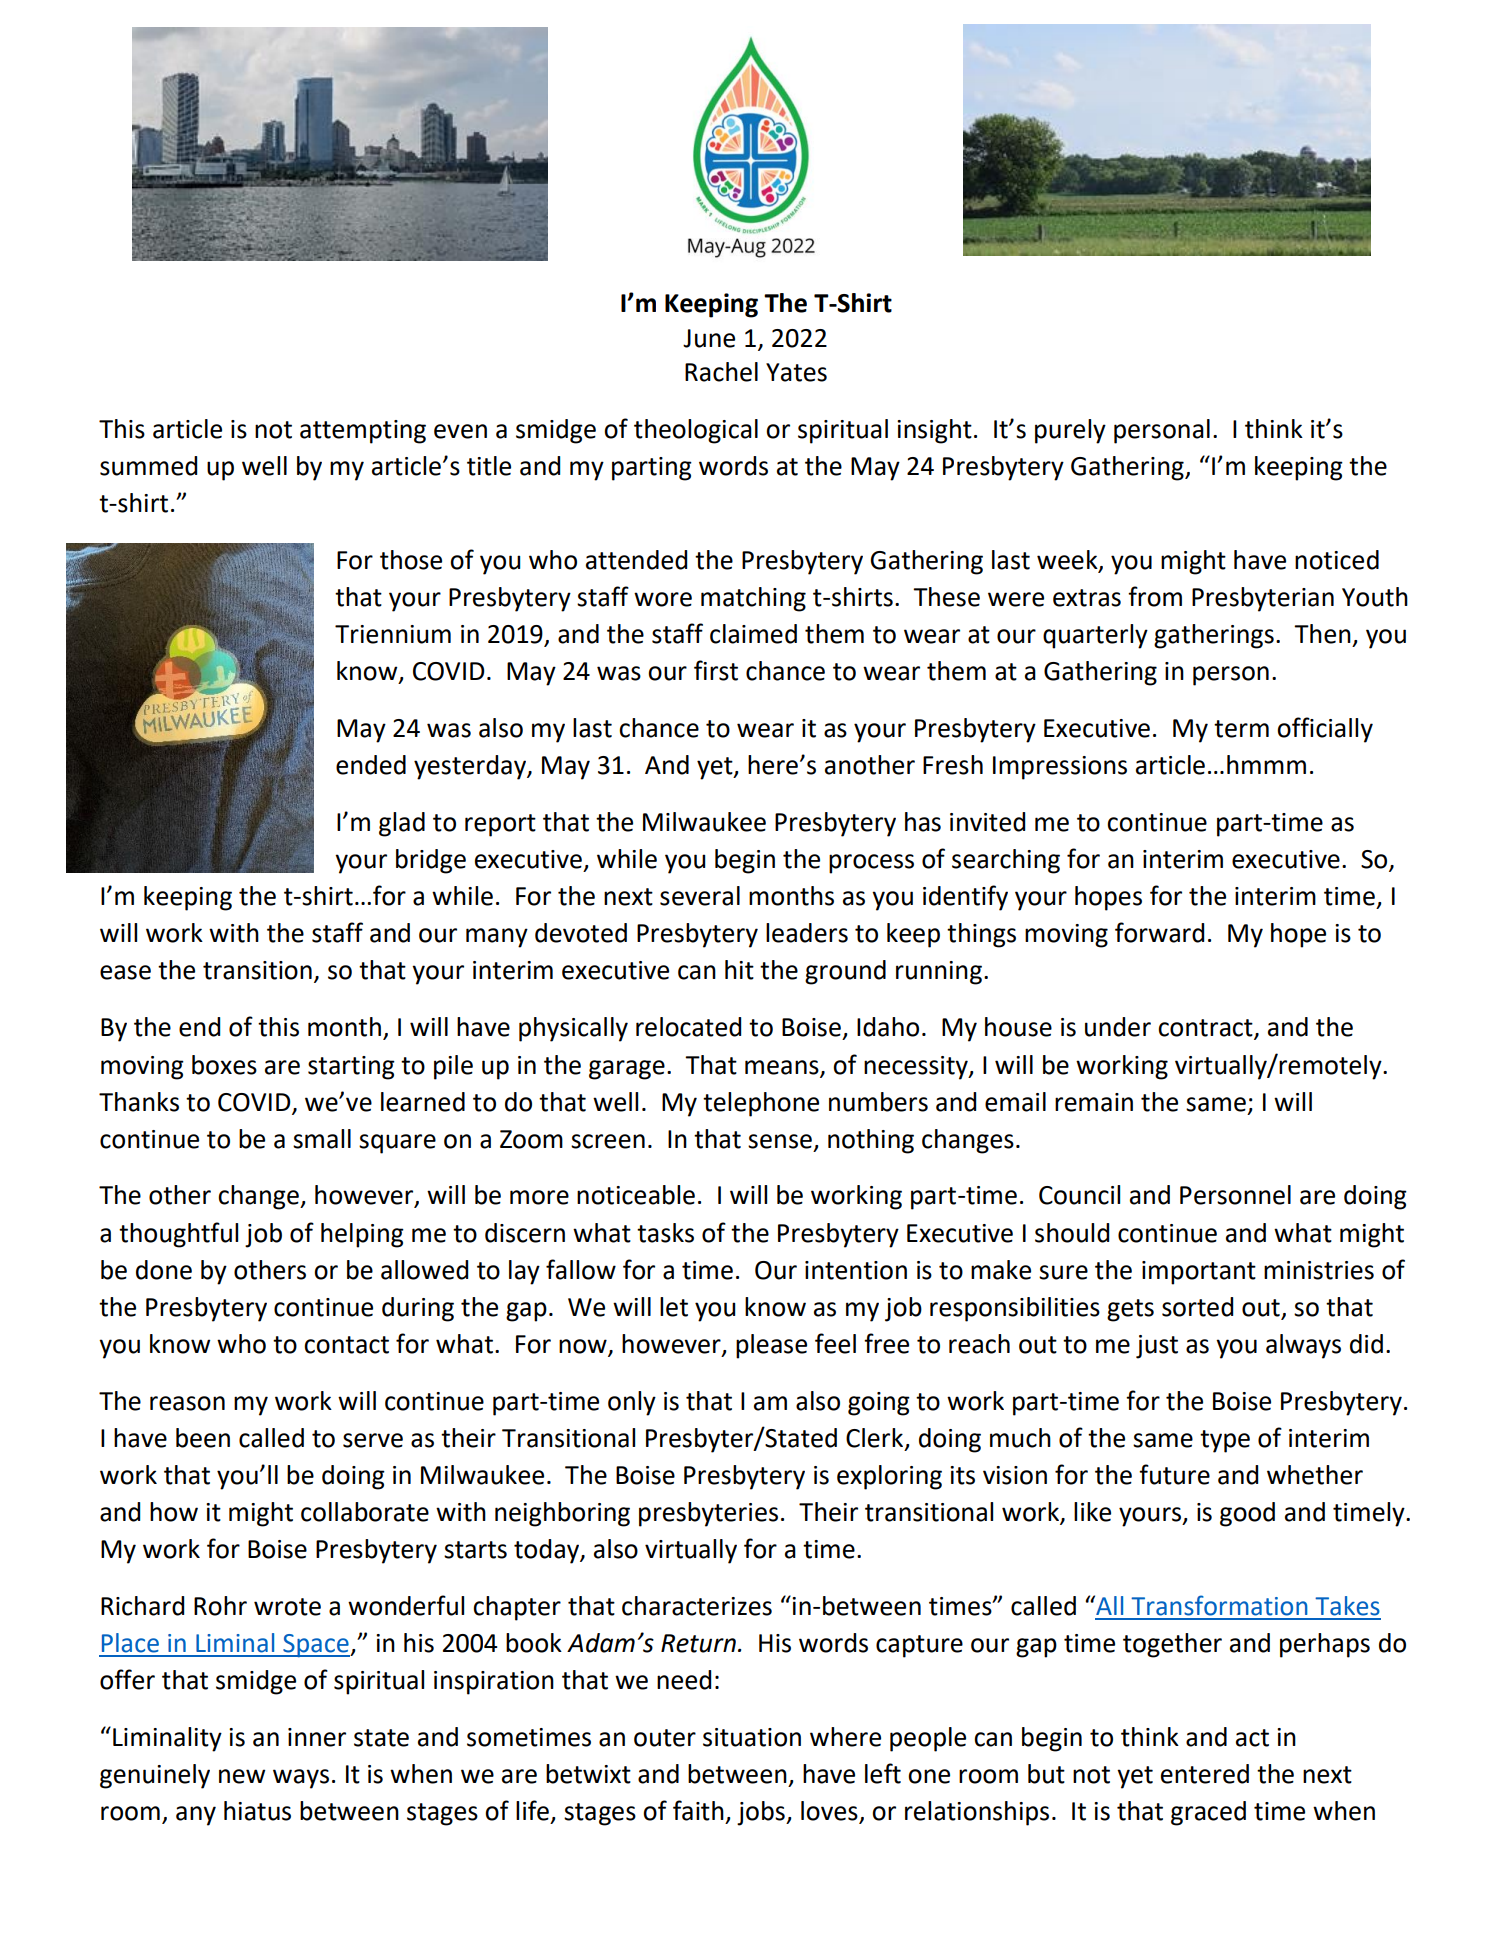 The image size is (1500, 1941). Describe the element at coordinates (1206, 1029) in the screenshot. I see `contract` at that location.
